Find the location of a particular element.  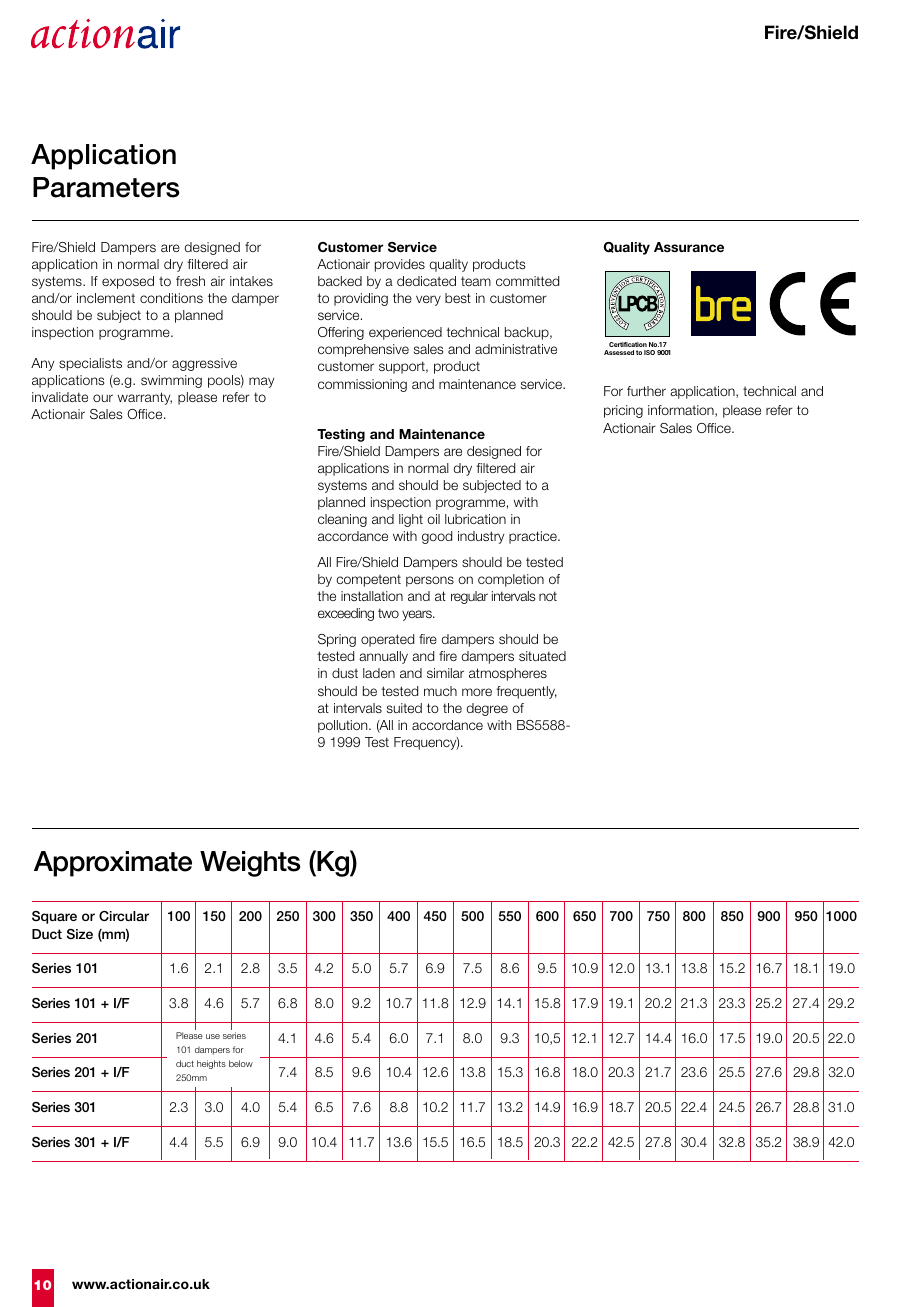

Approximate is located at coordinates (113, 864).
